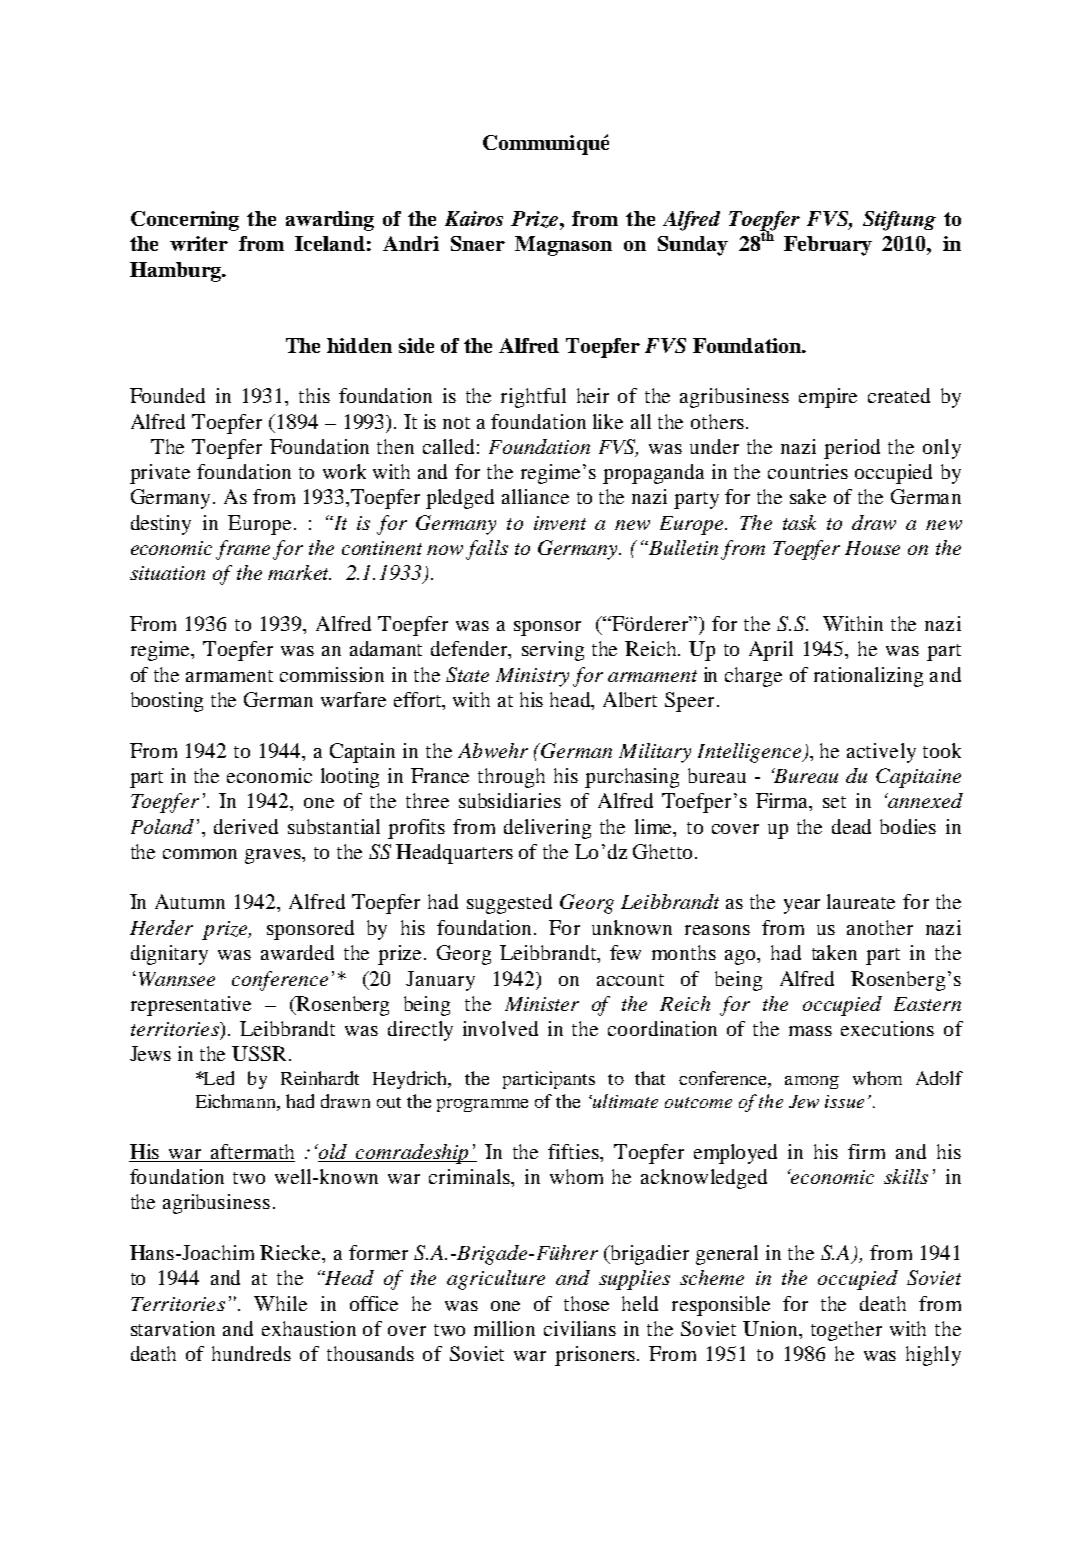 The width and height of the screenshot is (1092, 1545). Describe the element at coordinates (580, 1328) in the screenshot. I see `civilians` at that location.
